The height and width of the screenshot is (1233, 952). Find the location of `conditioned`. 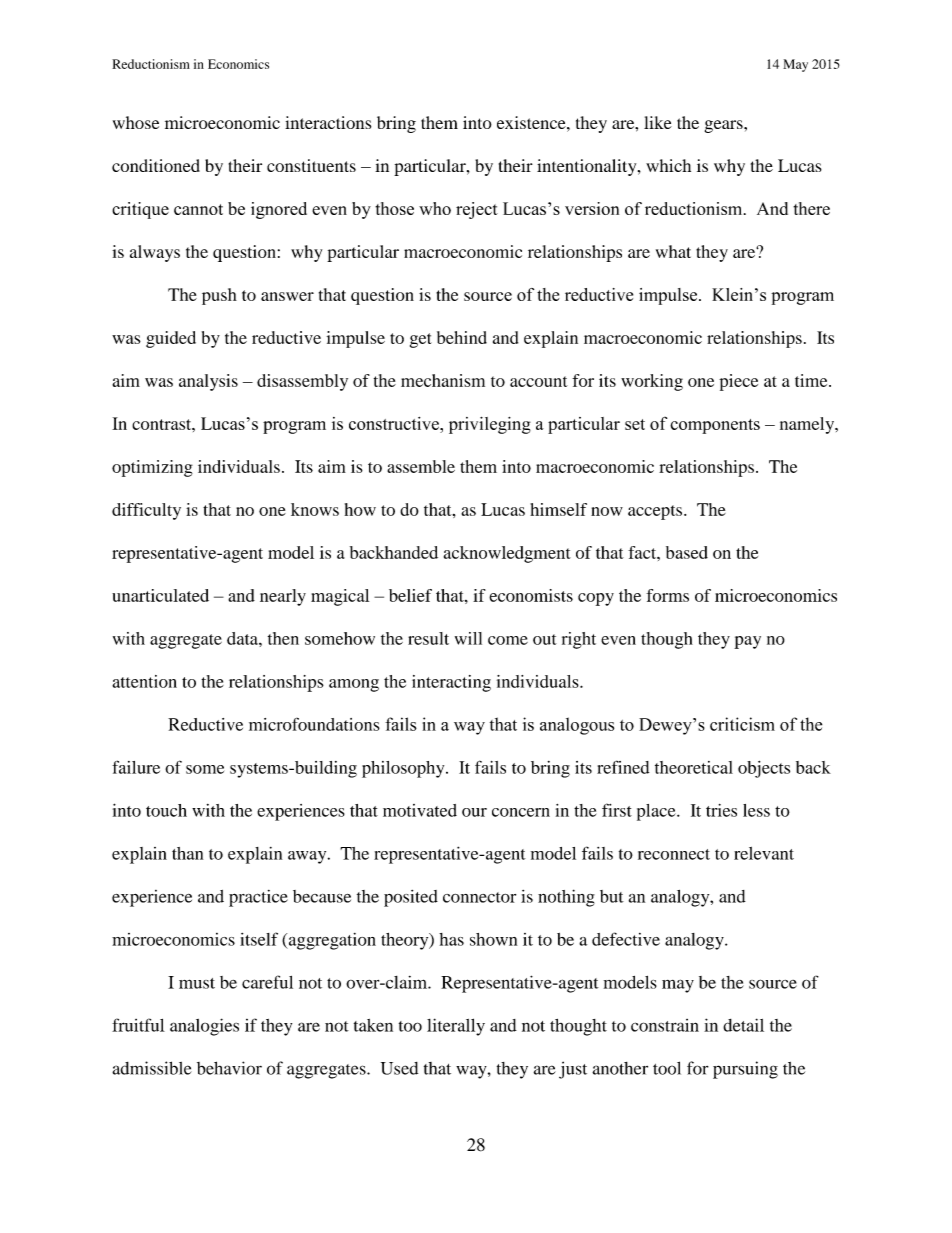

conditioned is located at coordinates (156, 165).
